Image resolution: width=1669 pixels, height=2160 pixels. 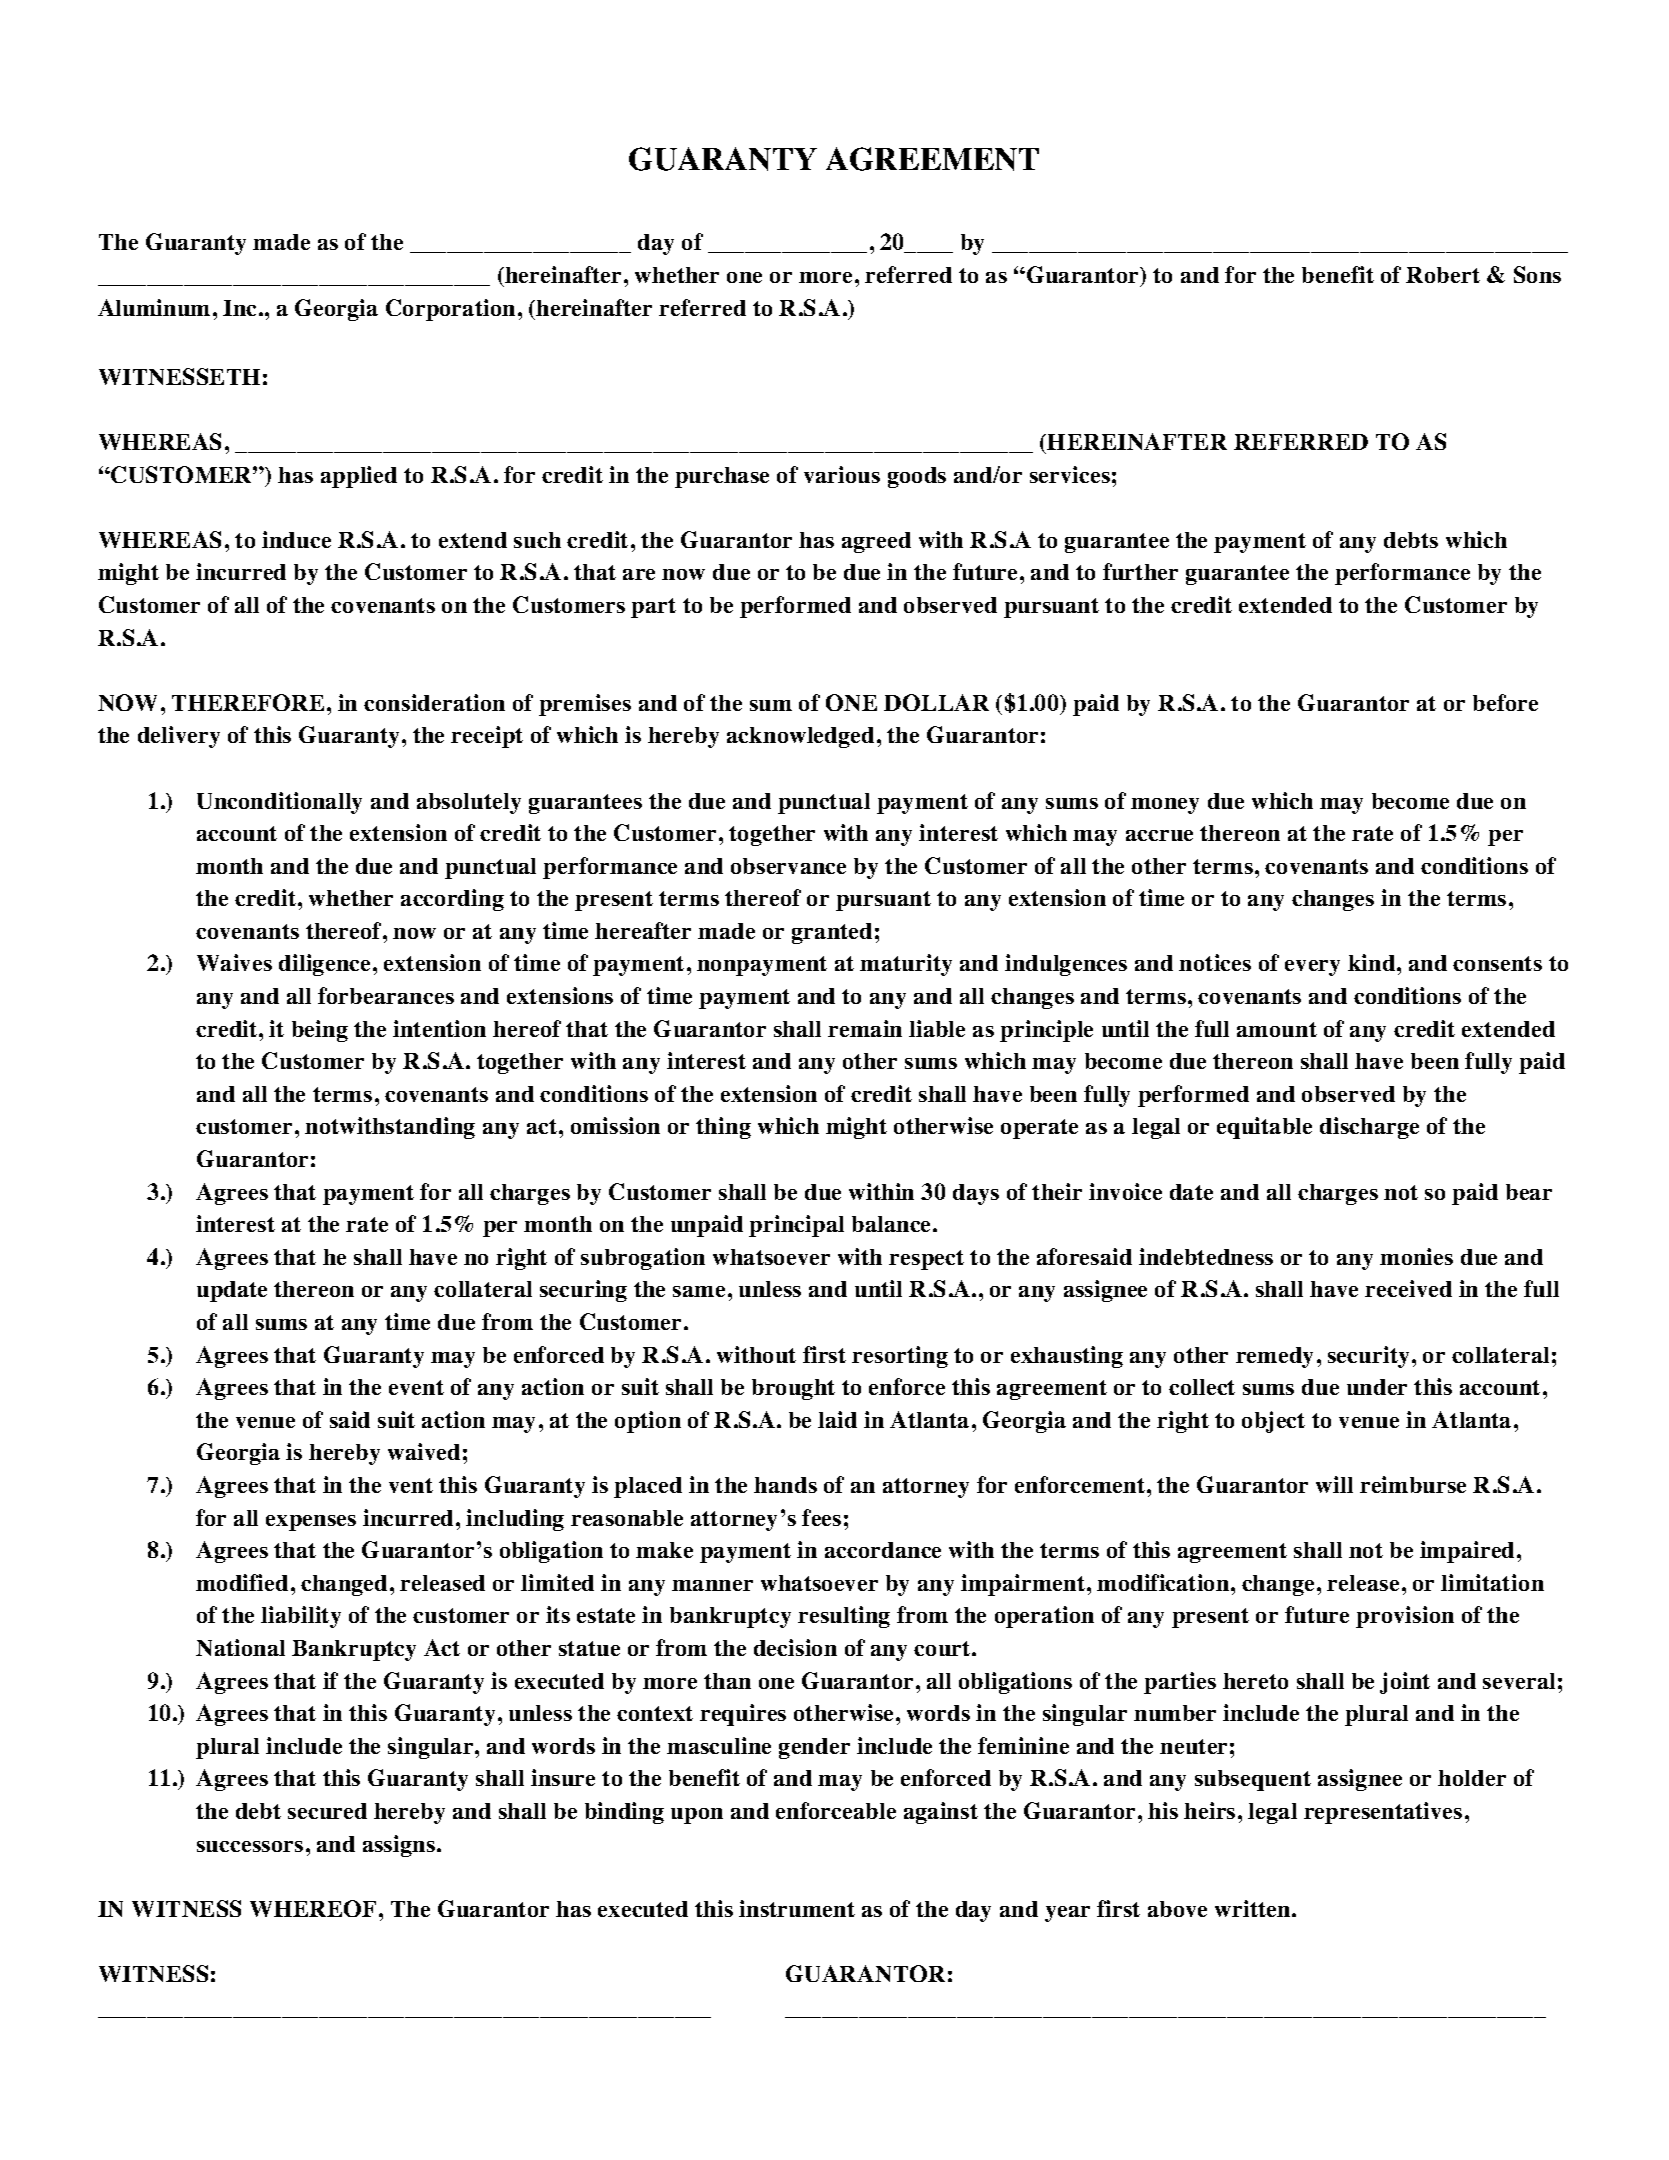 I want to click on Unconditionally, so click(x=279, y=803).
